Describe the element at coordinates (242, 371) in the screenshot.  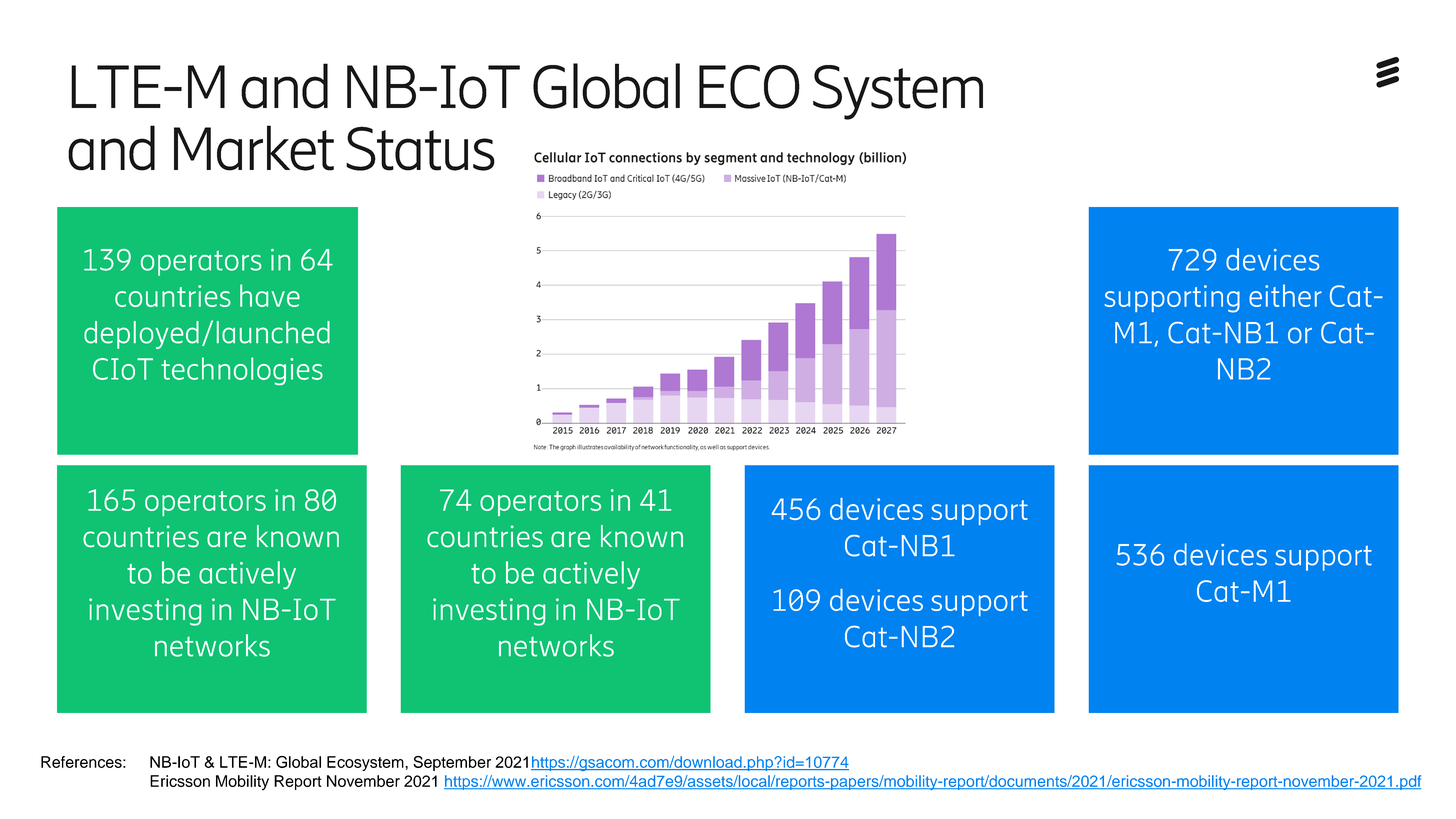
I see `technologies` at that location.
